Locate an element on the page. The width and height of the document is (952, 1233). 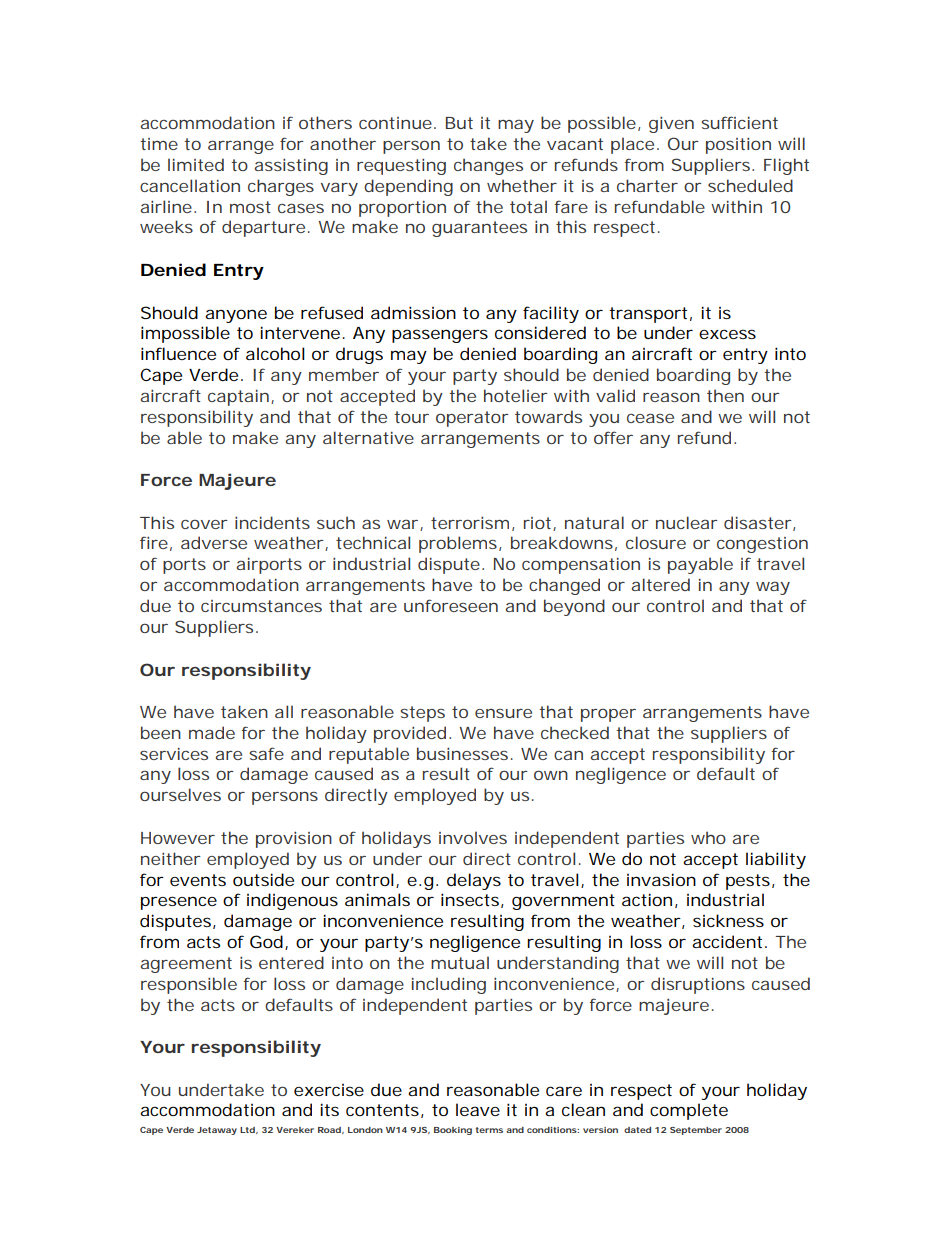
exercise is located at coordinates (329, 1090).
